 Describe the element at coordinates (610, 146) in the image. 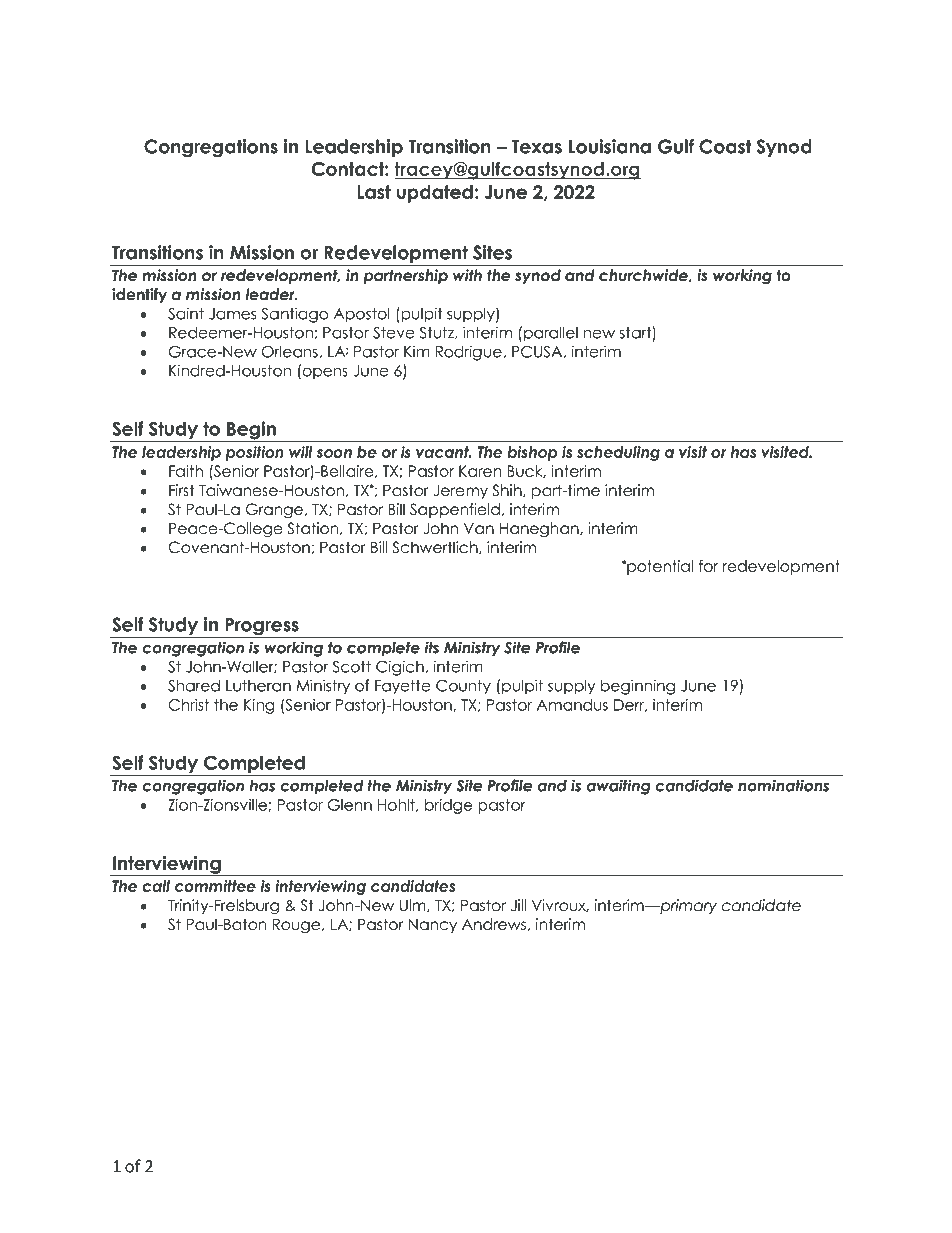

I see `Louisiana` at that location.
